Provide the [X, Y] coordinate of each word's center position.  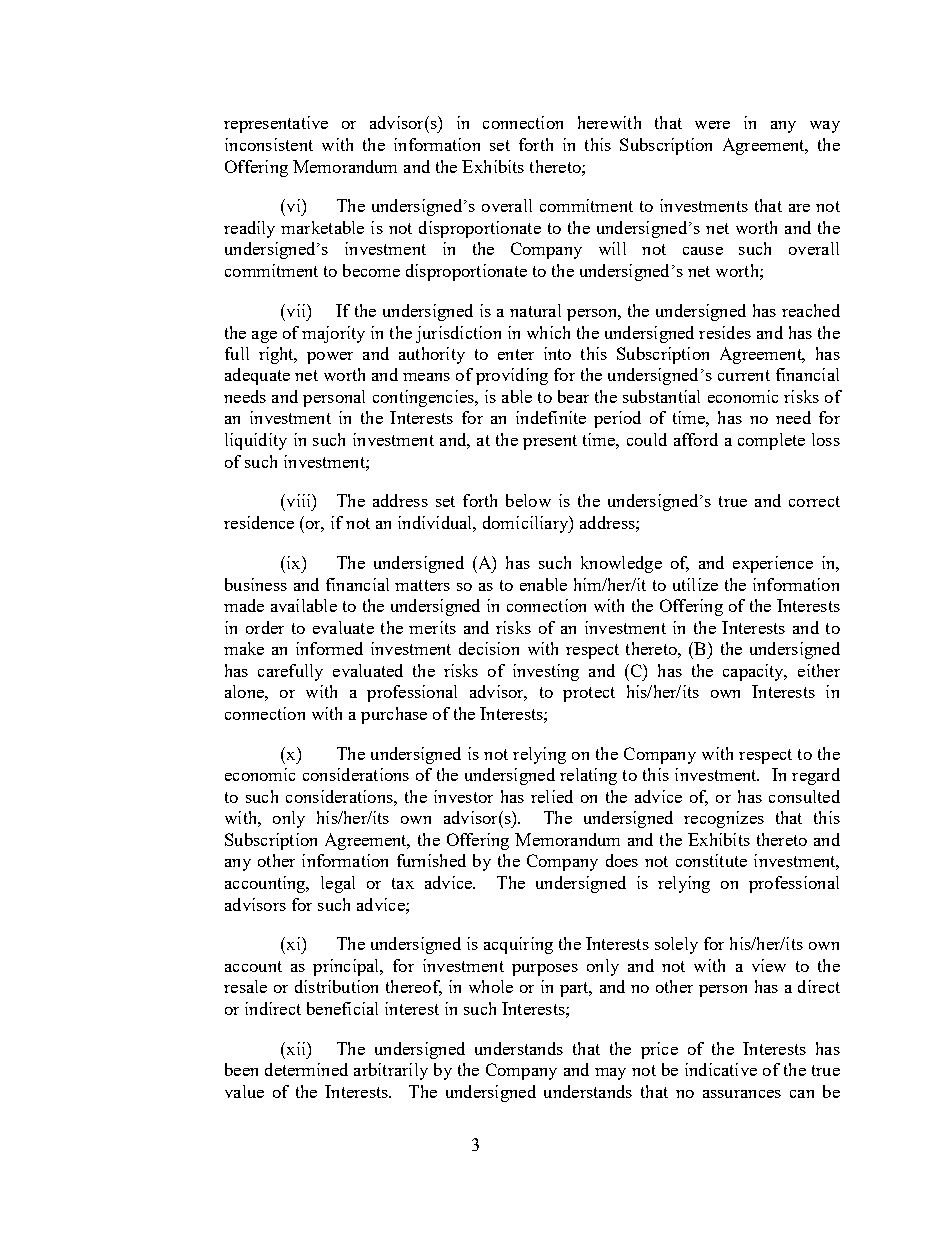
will [612, 248]
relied [552, 796]
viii [298, 500]
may [610, 1074]
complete [771, 441]
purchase [394, 715]
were [712, 125]
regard [816, 776]
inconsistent [269, 144]
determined [306, 1069]
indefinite [551, 417]
